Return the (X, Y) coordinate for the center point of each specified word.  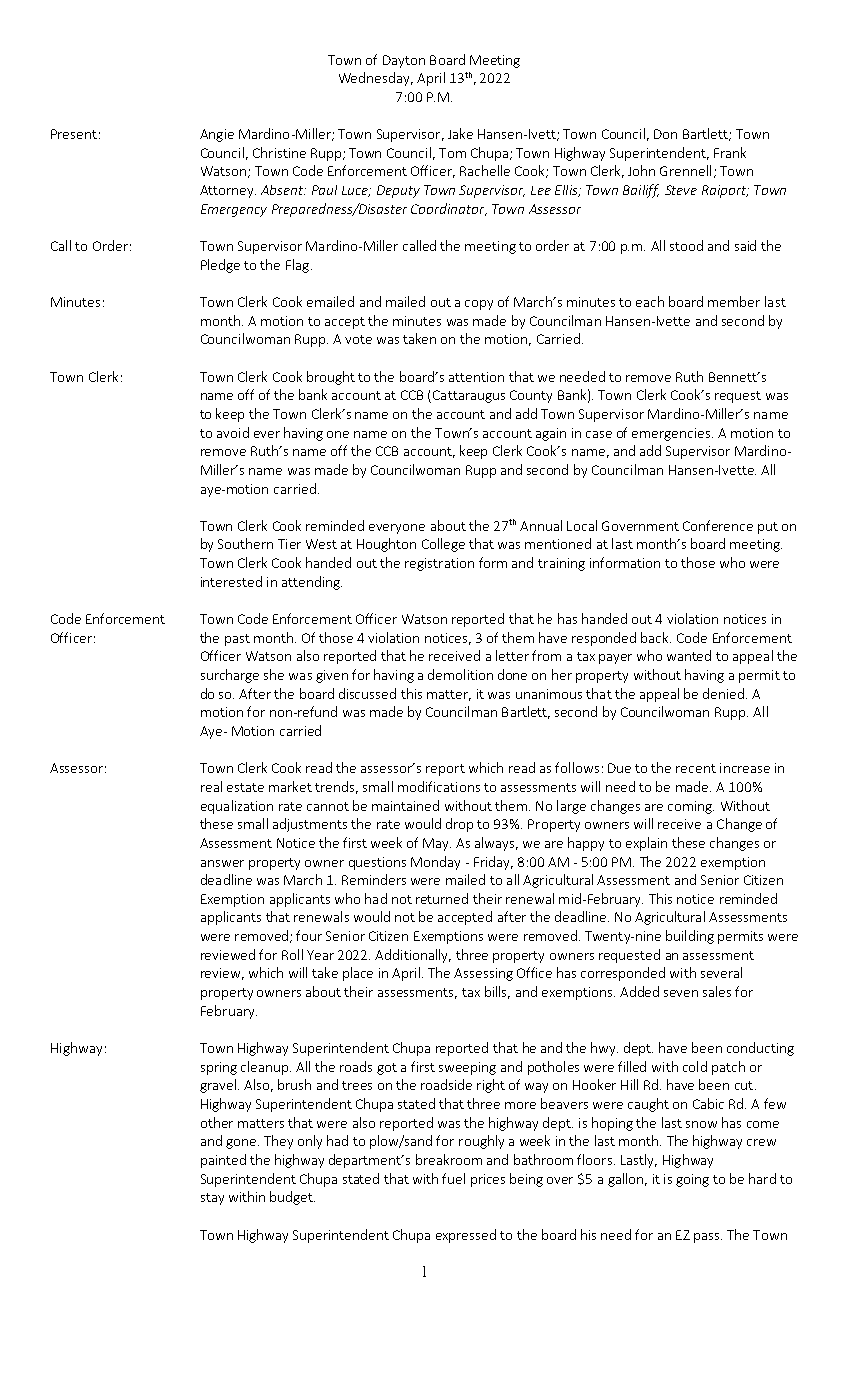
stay (212, 1199)
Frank (730, 152)
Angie (217, 135)
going (692, 1180)
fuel (453, 1178)
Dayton (404, 61)
